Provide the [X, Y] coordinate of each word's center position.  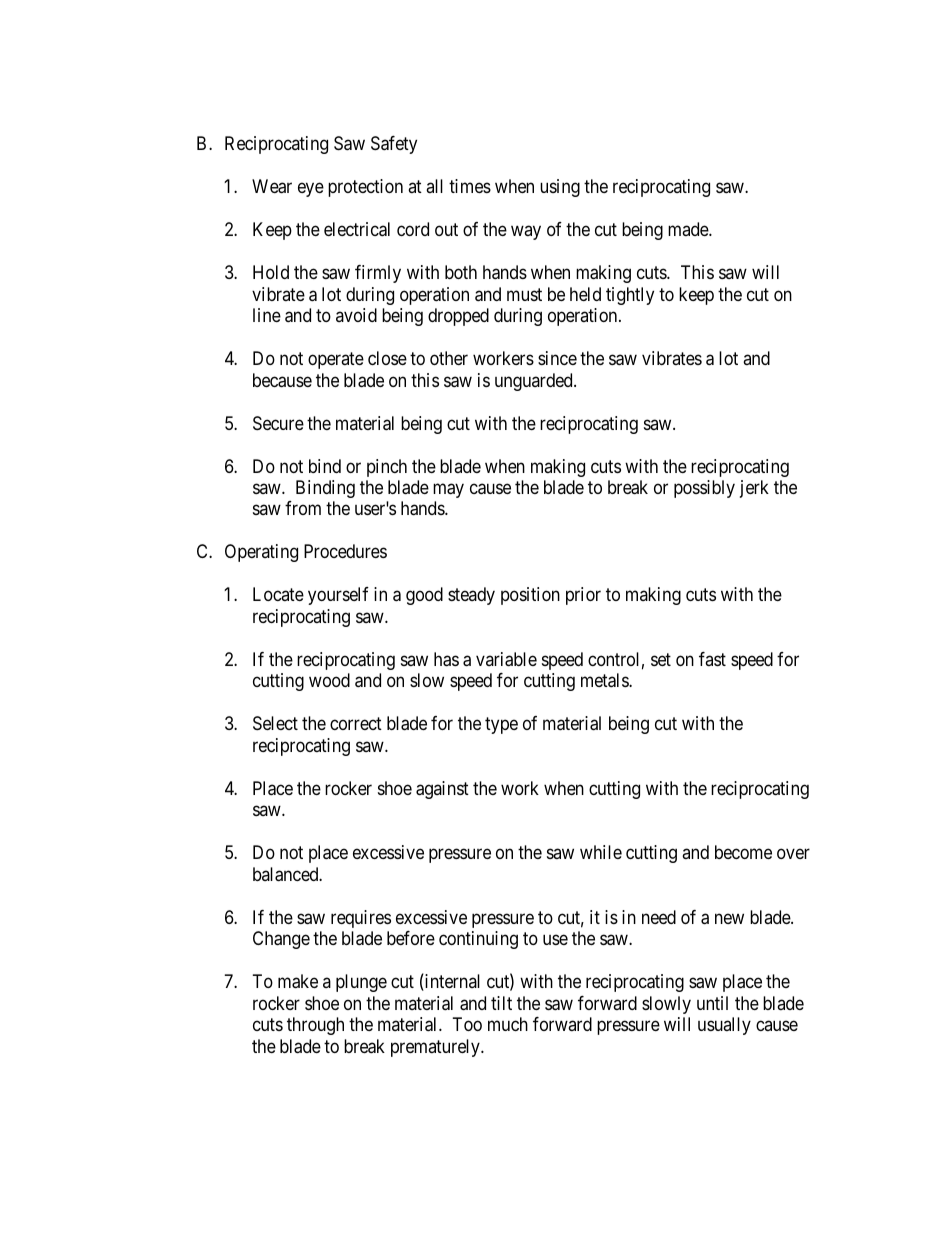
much [508, 1024]
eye [311, 190]
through [315, 1026]
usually [724, 1026]
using [560, 188]
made [689, 229]
